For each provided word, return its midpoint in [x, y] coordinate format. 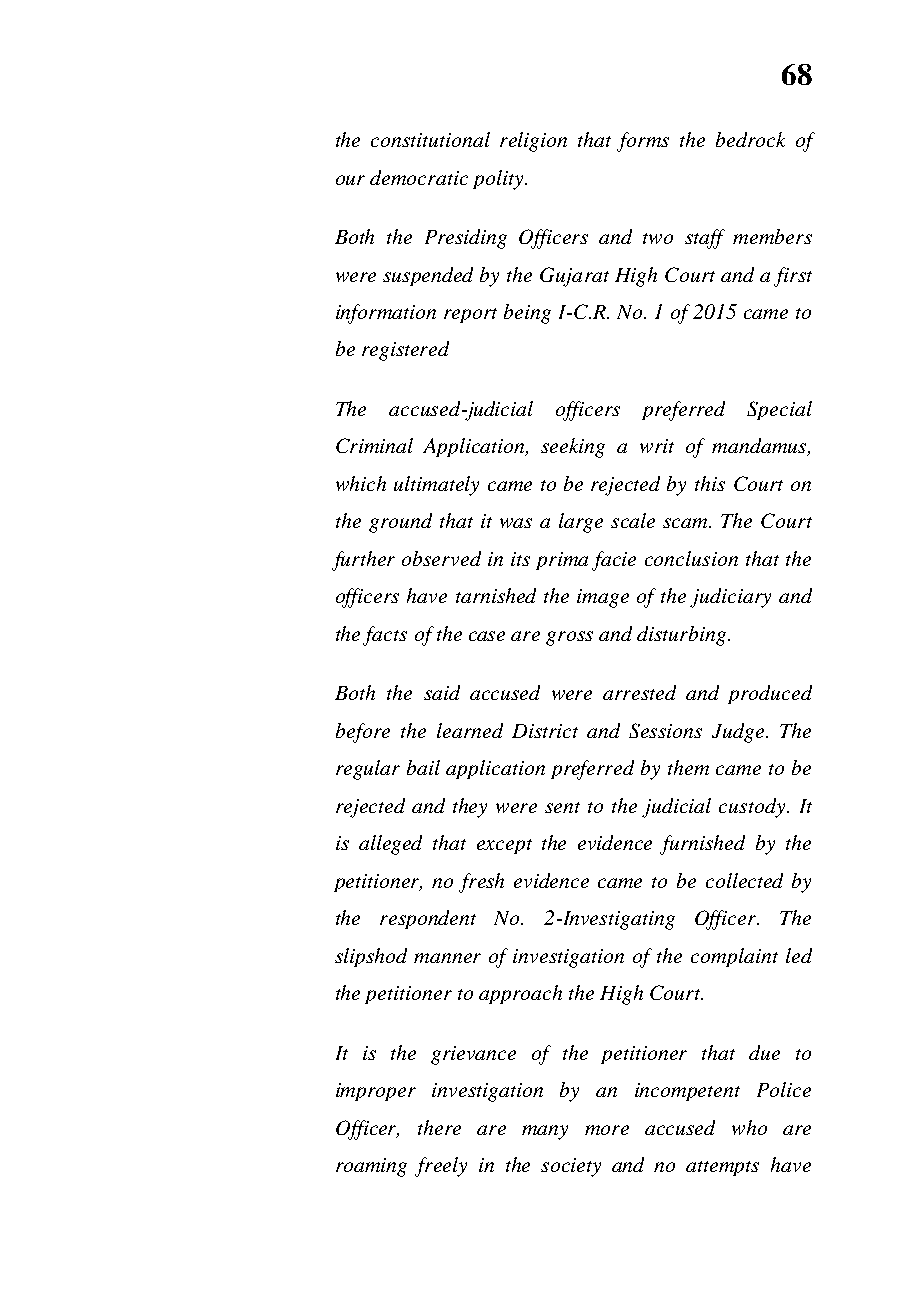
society [571, 1167]
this [710, 483]
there [439, 1127]
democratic [419, 177]
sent [562, 807]
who [749, 1127]
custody [753, 808]
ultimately [436, 486]
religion [533, 142]
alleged [390, 845]
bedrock [750, 139]
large [581, 523]
